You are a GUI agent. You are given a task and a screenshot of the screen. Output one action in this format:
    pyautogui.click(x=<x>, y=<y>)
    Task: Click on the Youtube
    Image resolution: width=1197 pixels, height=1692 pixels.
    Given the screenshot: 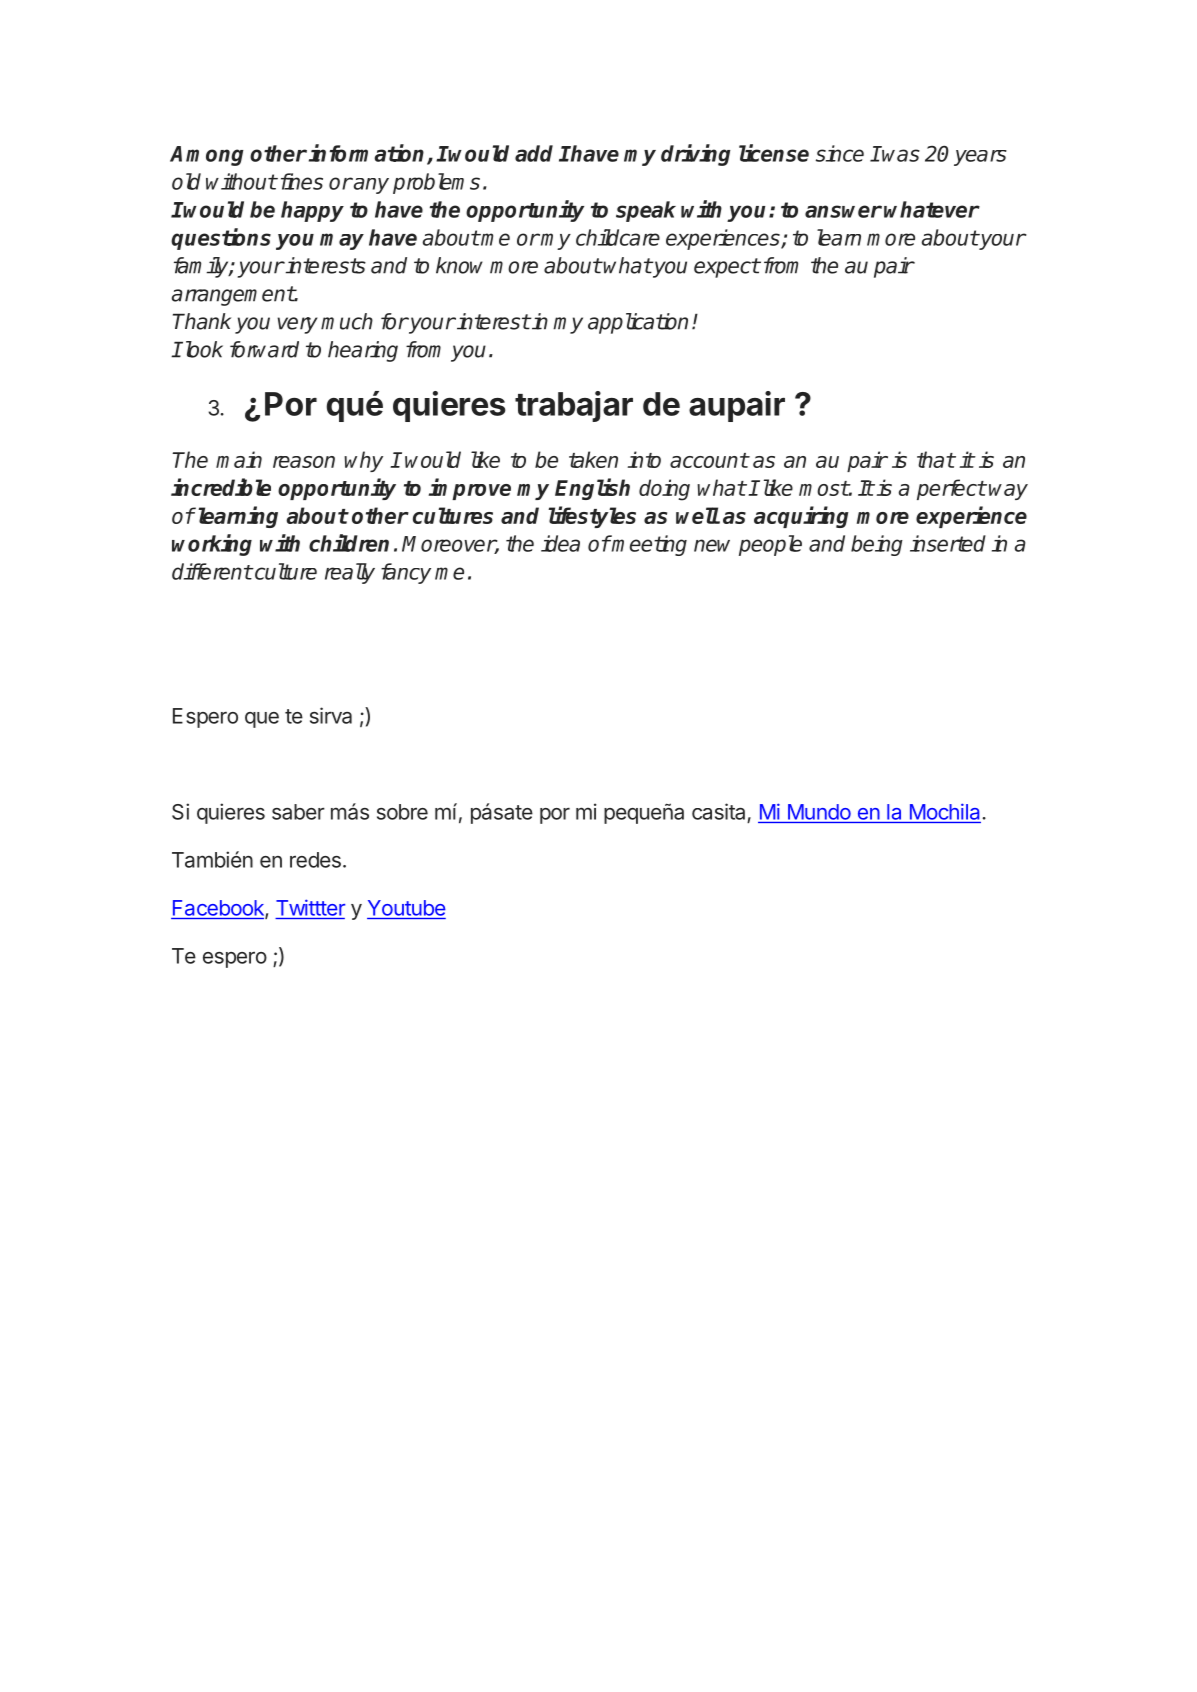 What is the action you would take?
    pyautogui.click(x=407, y=908)
